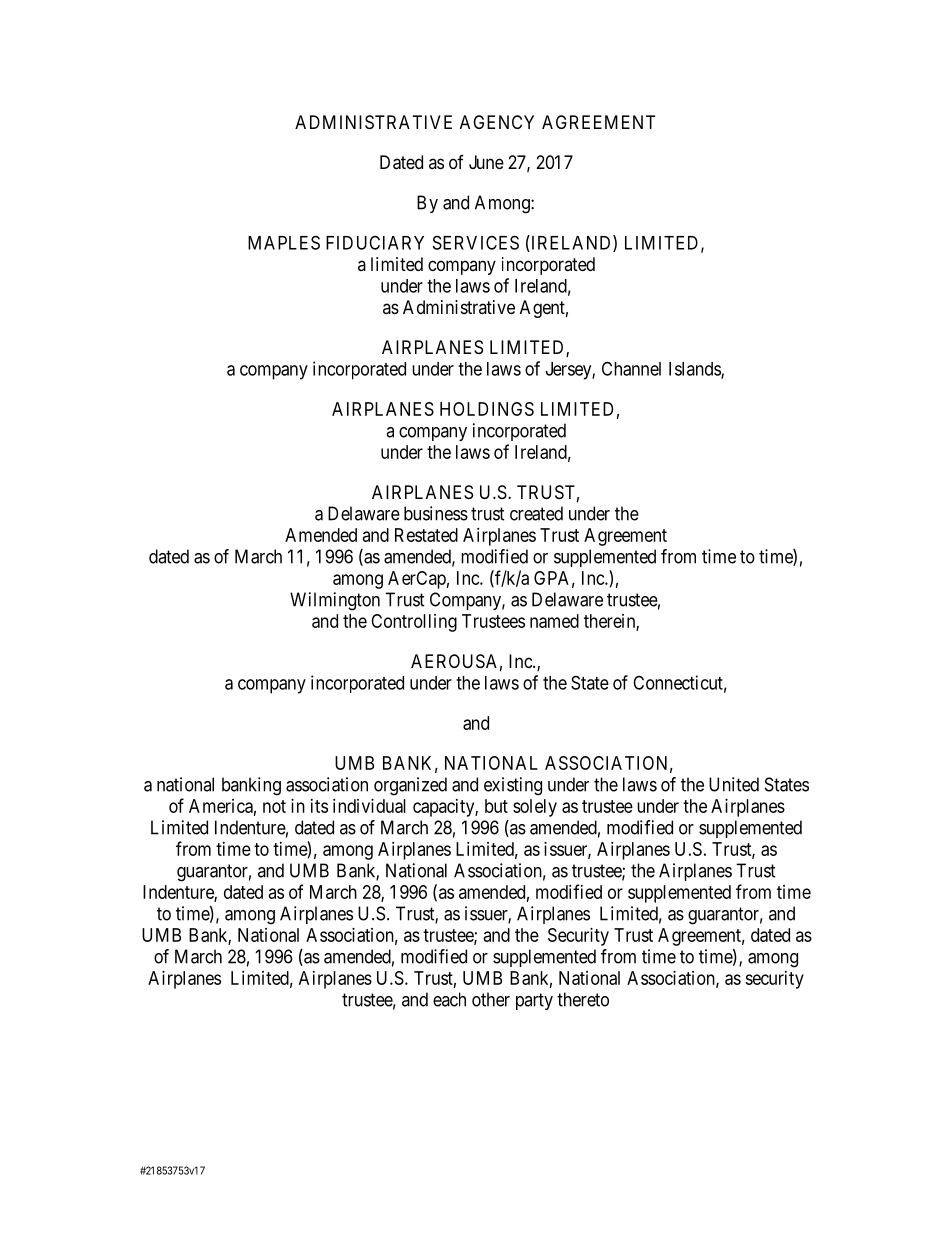 The image size is (952, 1233). I want to click on each, so click(449, 999).
